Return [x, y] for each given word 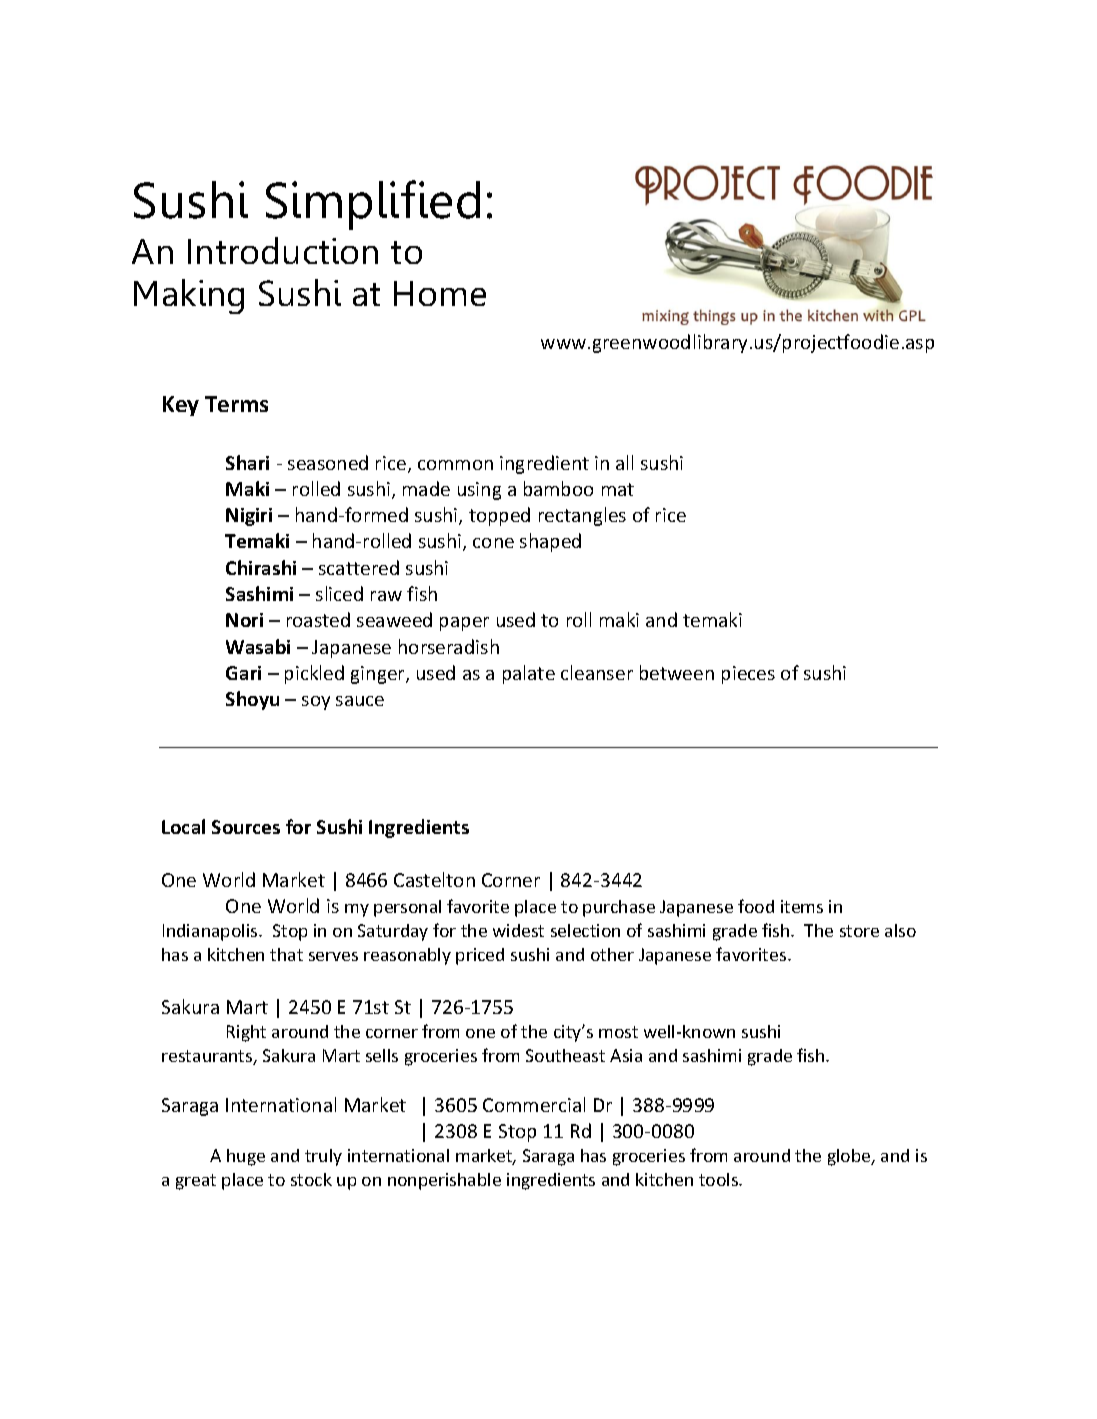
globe [850, 1157]
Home [440, 293]
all [624, 462]
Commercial [534, 1104]
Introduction [283, 250]
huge [246, 1157]
